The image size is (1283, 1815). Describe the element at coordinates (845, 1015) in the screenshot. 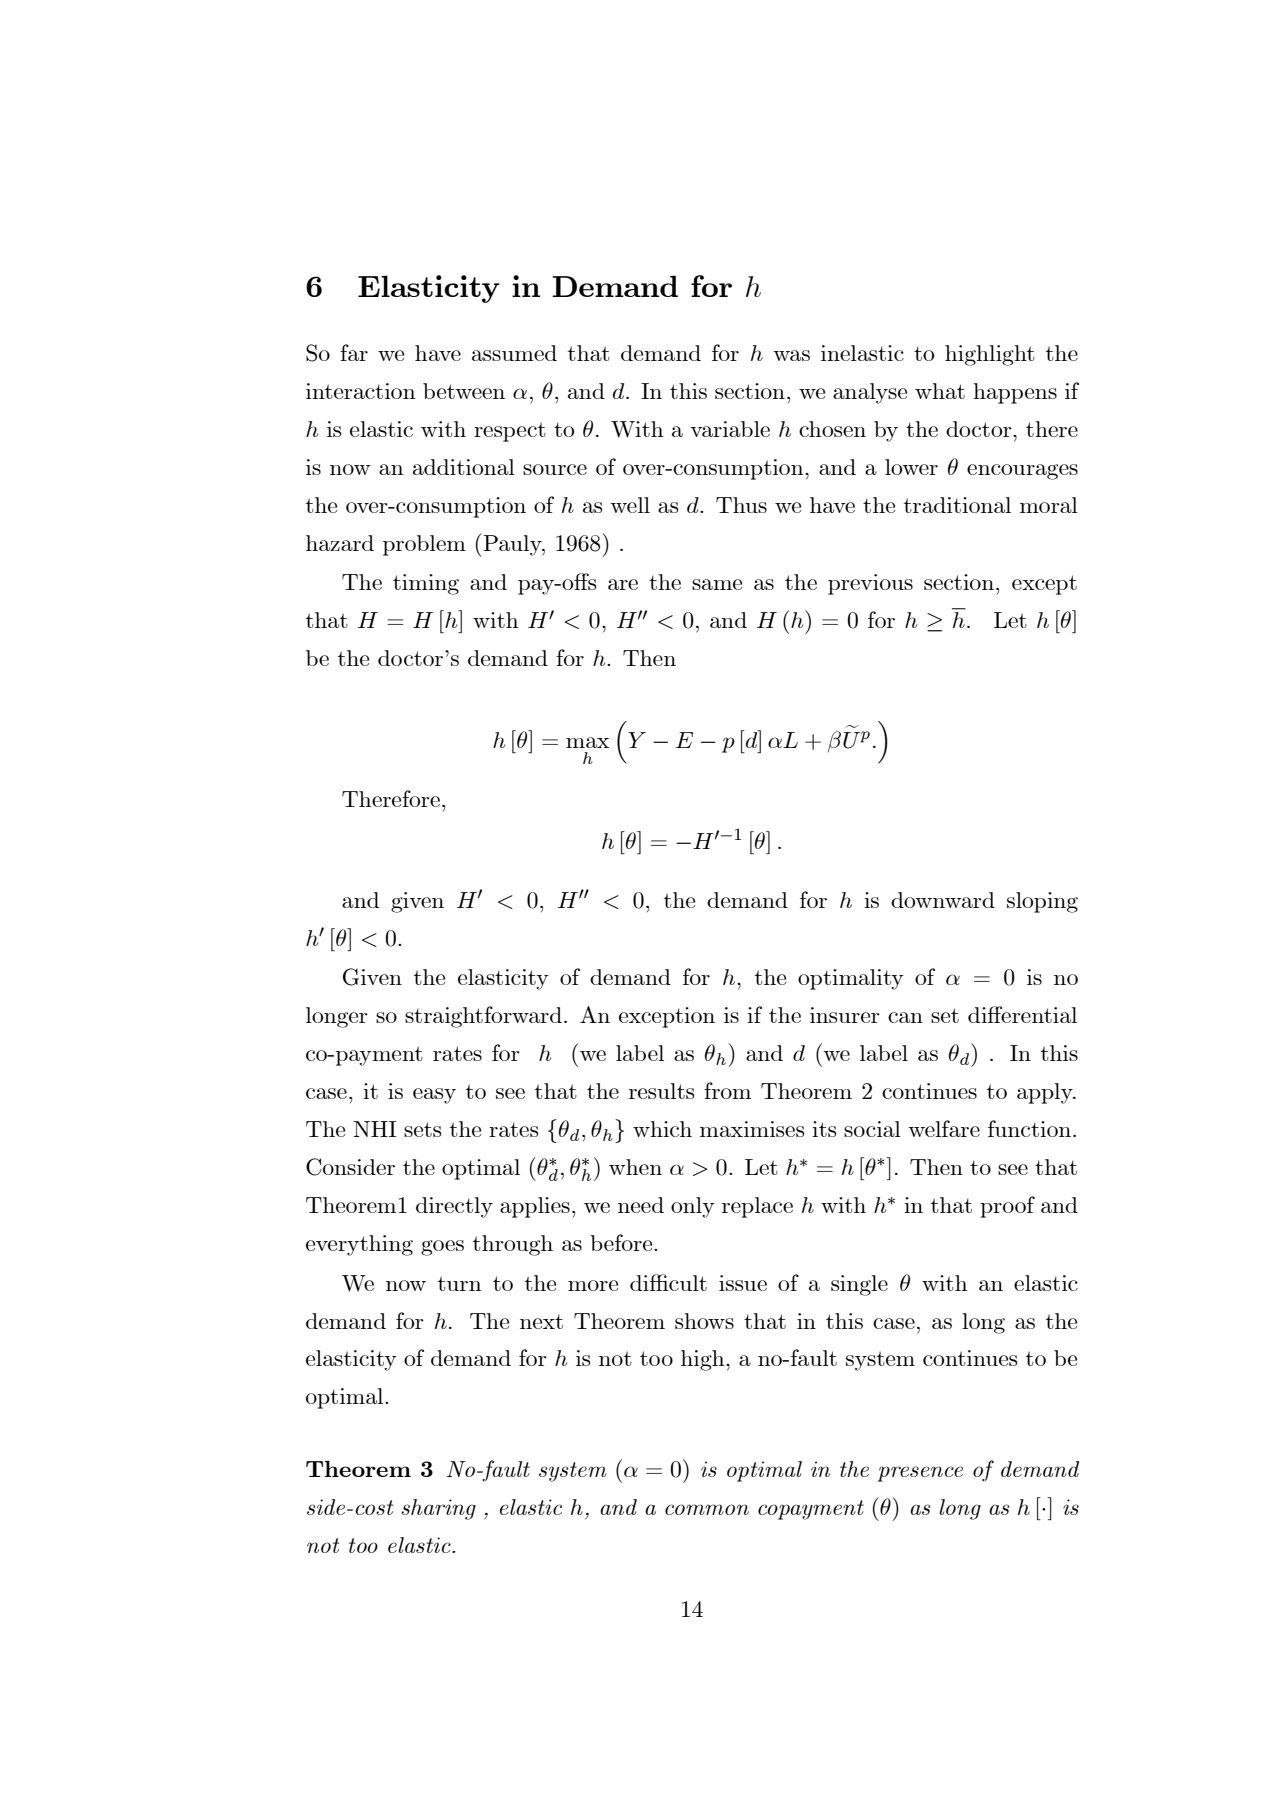

I see `insurer` at that location.
